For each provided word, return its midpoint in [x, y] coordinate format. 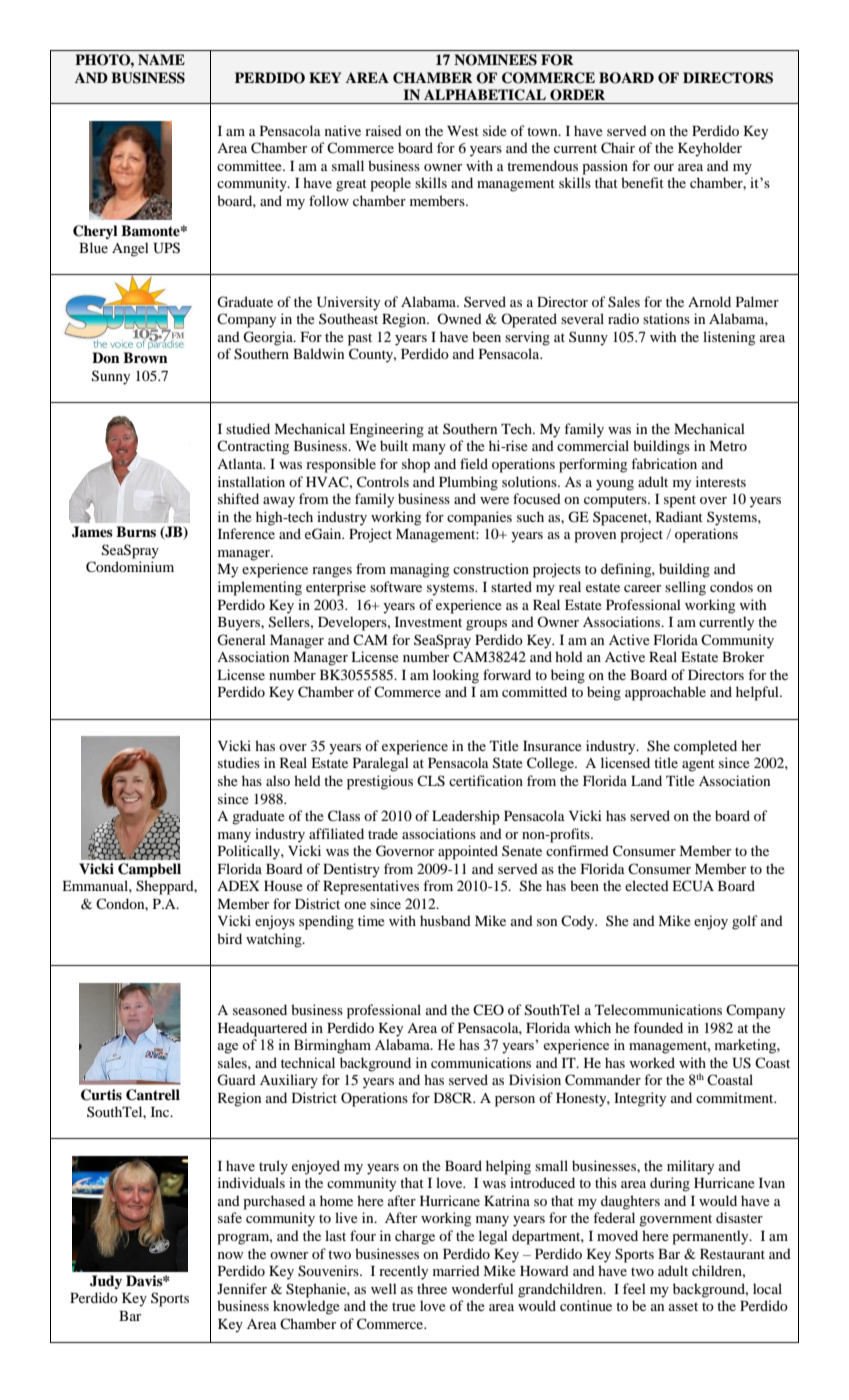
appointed [468, 852]
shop [416, 465]
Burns [136, 532]
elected [647, 885]
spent [680, 501]
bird [229, 938]
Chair [618, 148]
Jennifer [242, 1288]
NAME [161, 59]
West [463, 131]
